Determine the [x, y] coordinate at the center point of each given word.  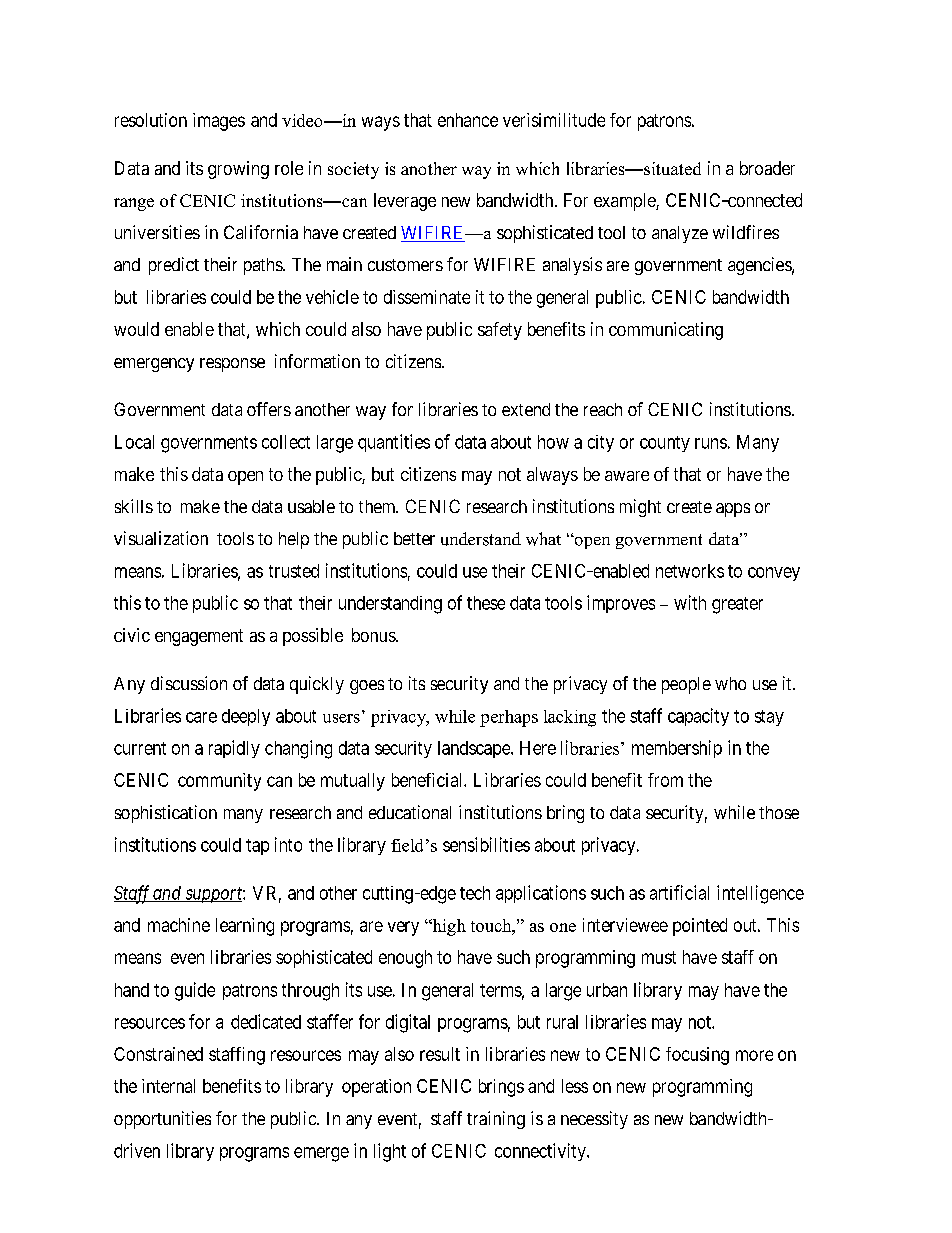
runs [711, 443]
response [232, 365]
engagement [199, 637]
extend [526, 409]
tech [475, 893]
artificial [679, 892]
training [496, 1120]
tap [257, 847]
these [486, 603]
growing [238, 170]
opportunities [162, 1120]
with [690, 602]
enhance [468, 120]
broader [767, 168]
